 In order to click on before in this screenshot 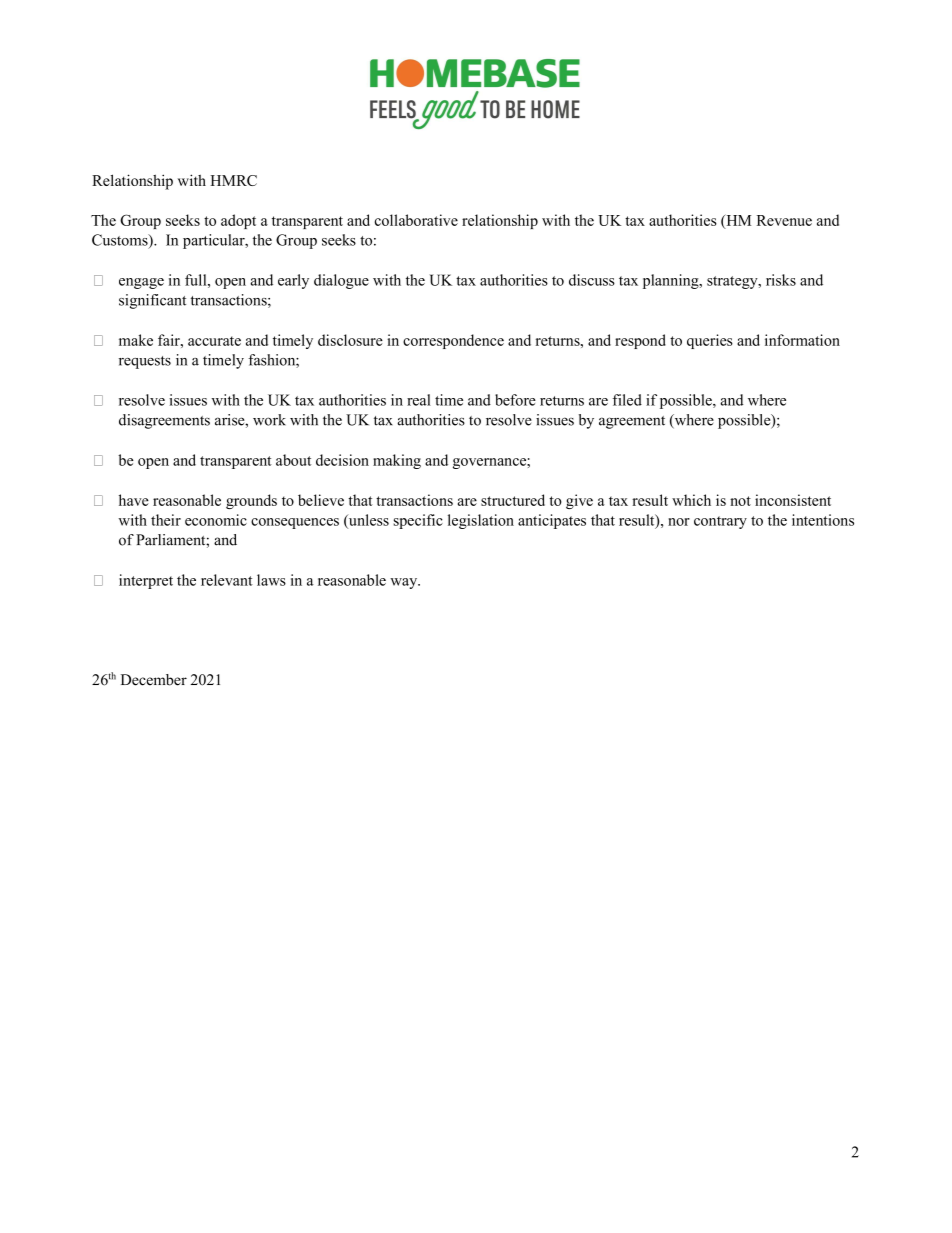, I will do `click(515, 400)`.
